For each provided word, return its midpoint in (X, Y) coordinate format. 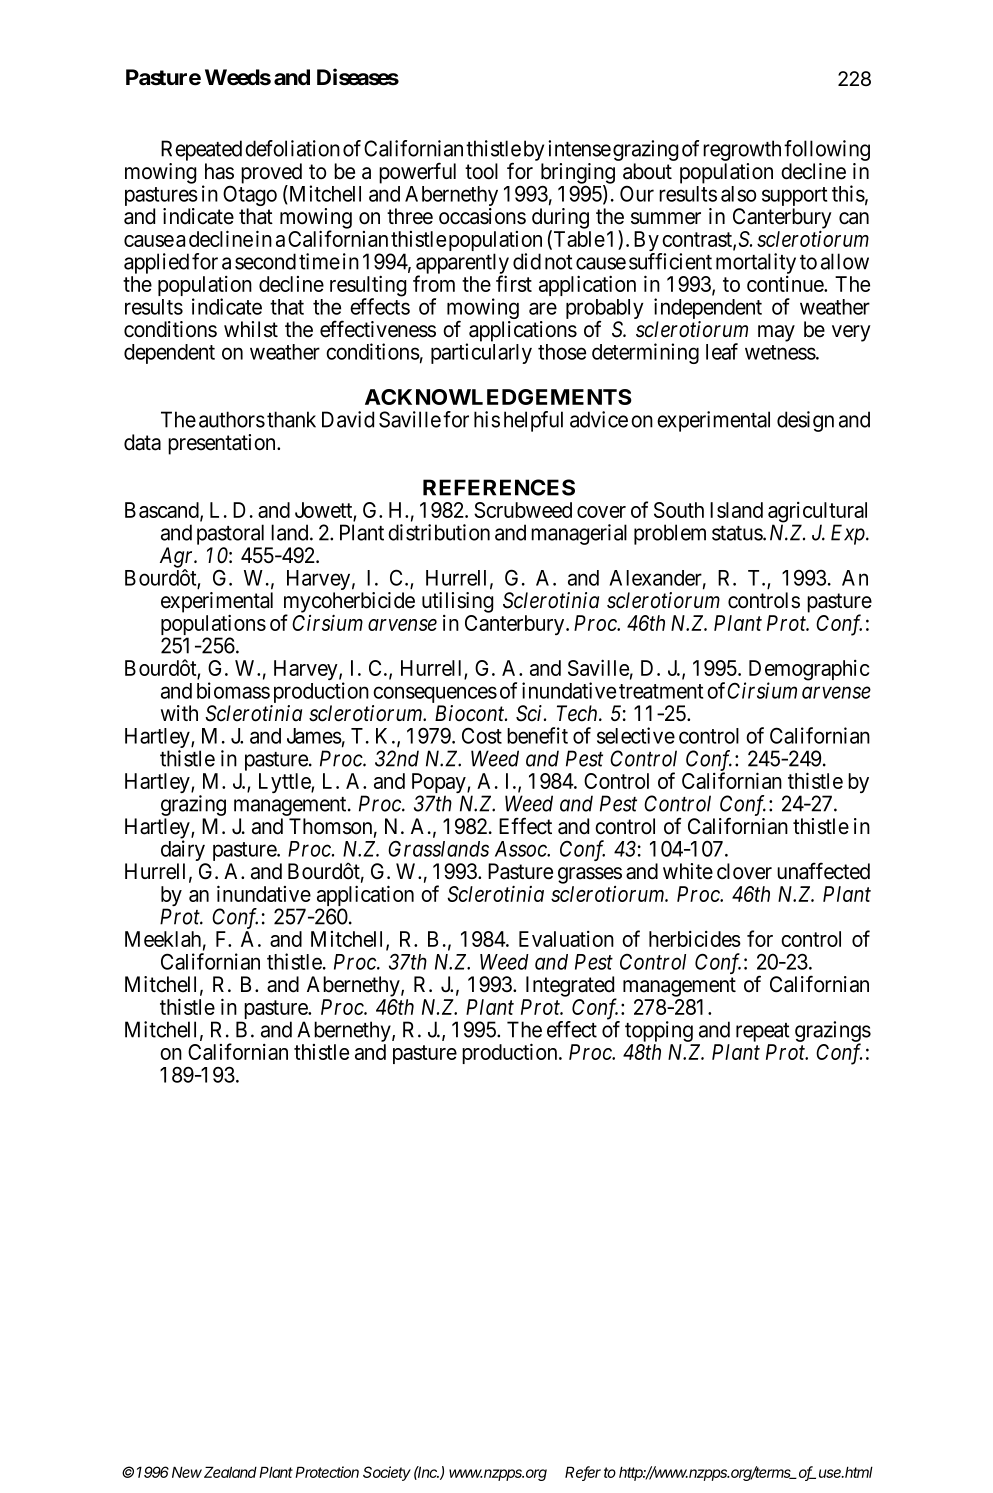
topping (659, 1031)
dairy (184, 852)
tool (481, 171)
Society (387, 1473)
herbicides (695, 939)
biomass (233, 690)
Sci (530, 713)
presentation (223, 444)
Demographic (809, 671)
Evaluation (566, 939)
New (187, 1472)
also (738, 194)
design (805, 421)
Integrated (571, 987)
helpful (533, 421)
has (219, 171)
